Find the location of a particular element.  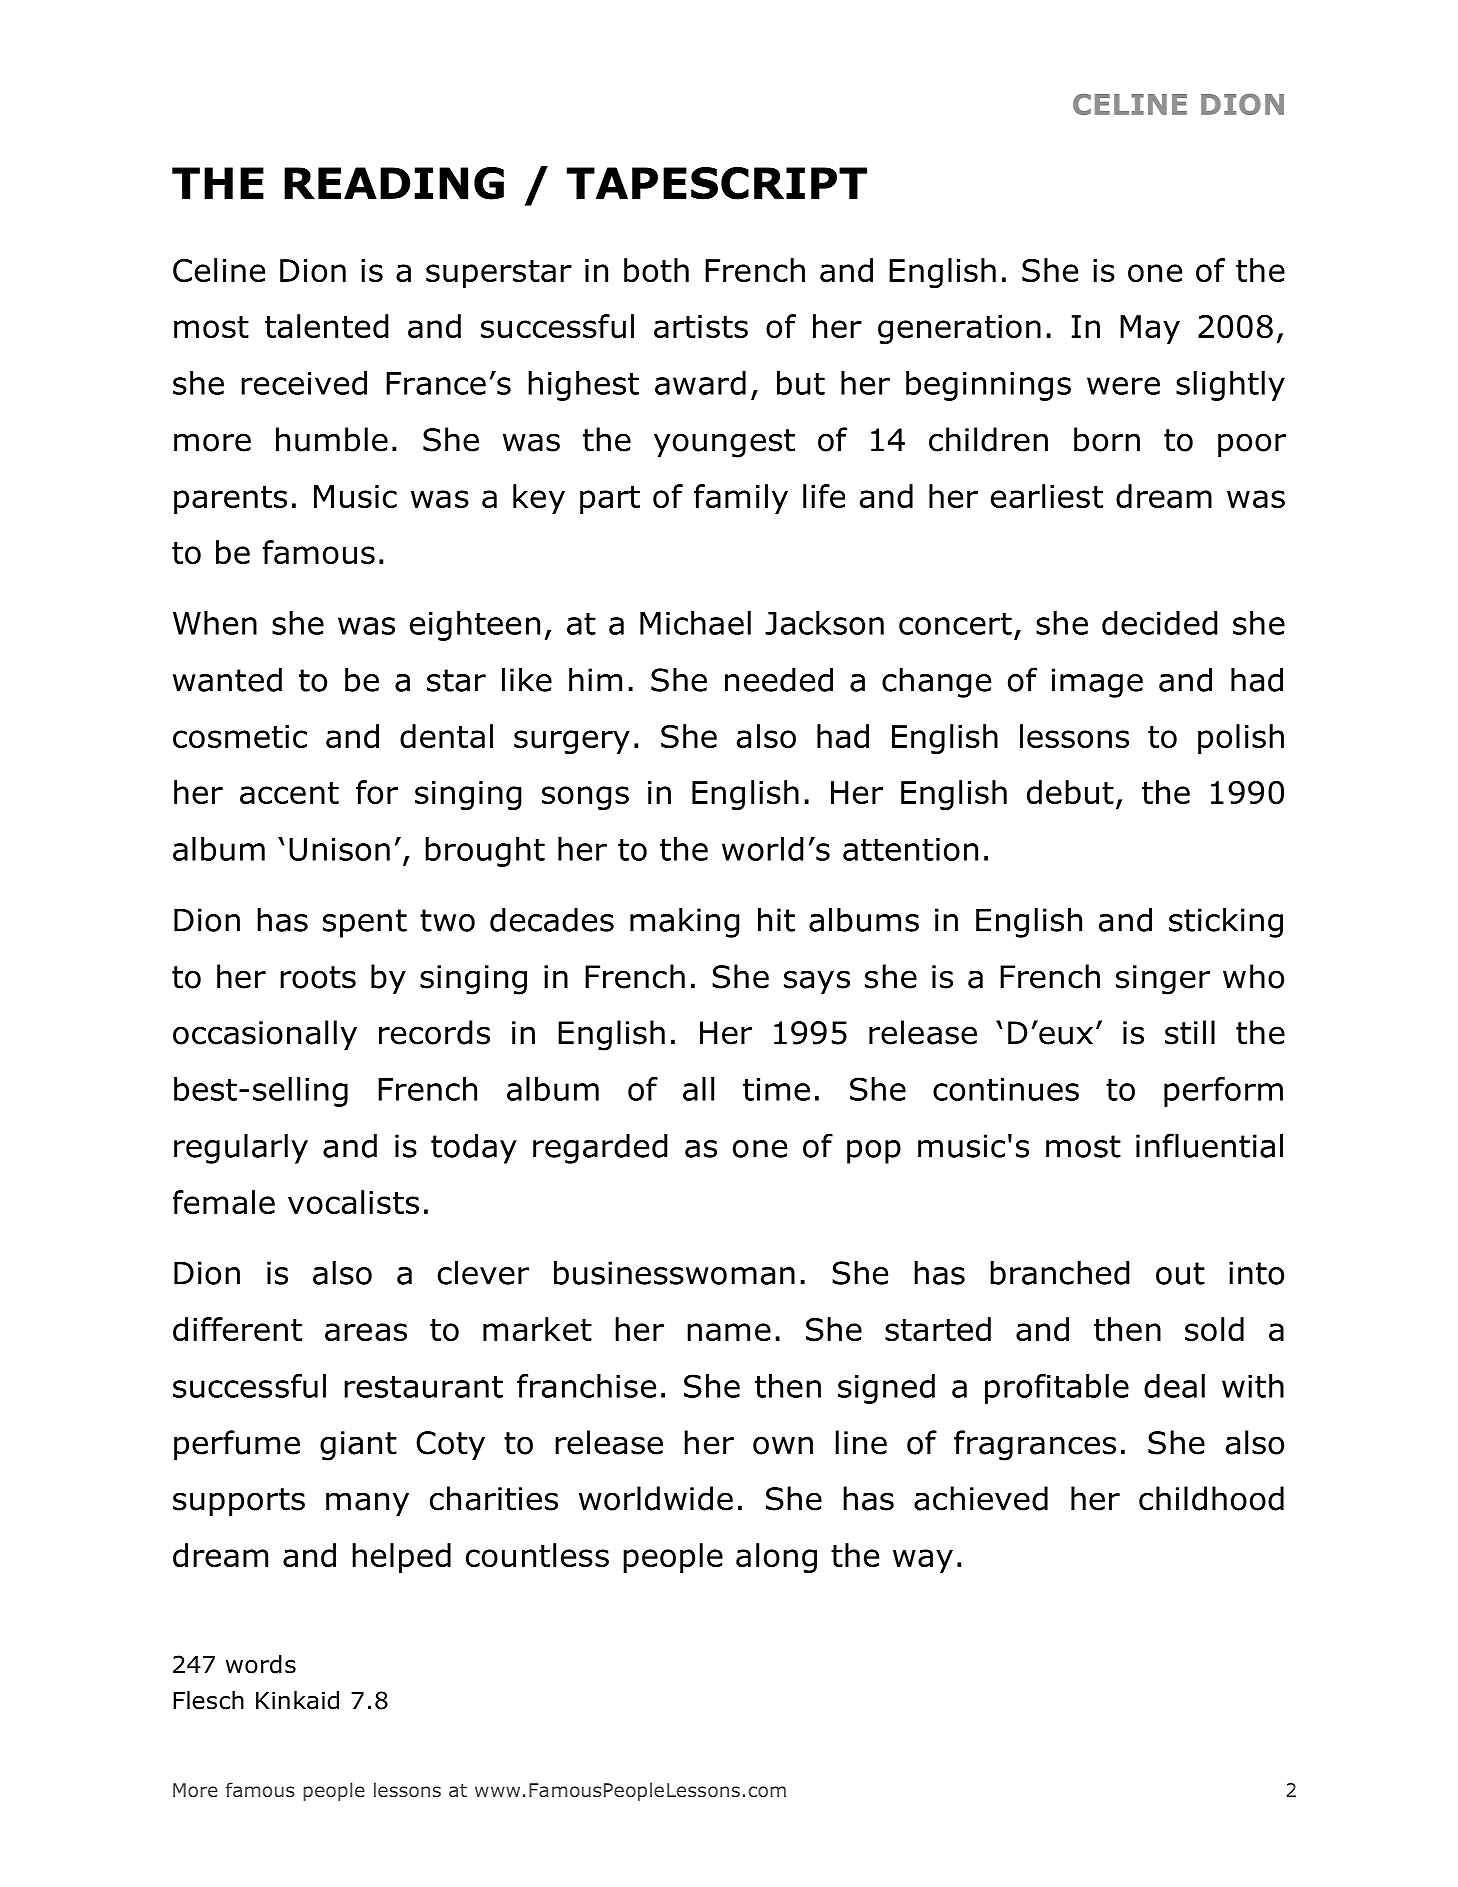

hit is located at coordinates (776, 919).
